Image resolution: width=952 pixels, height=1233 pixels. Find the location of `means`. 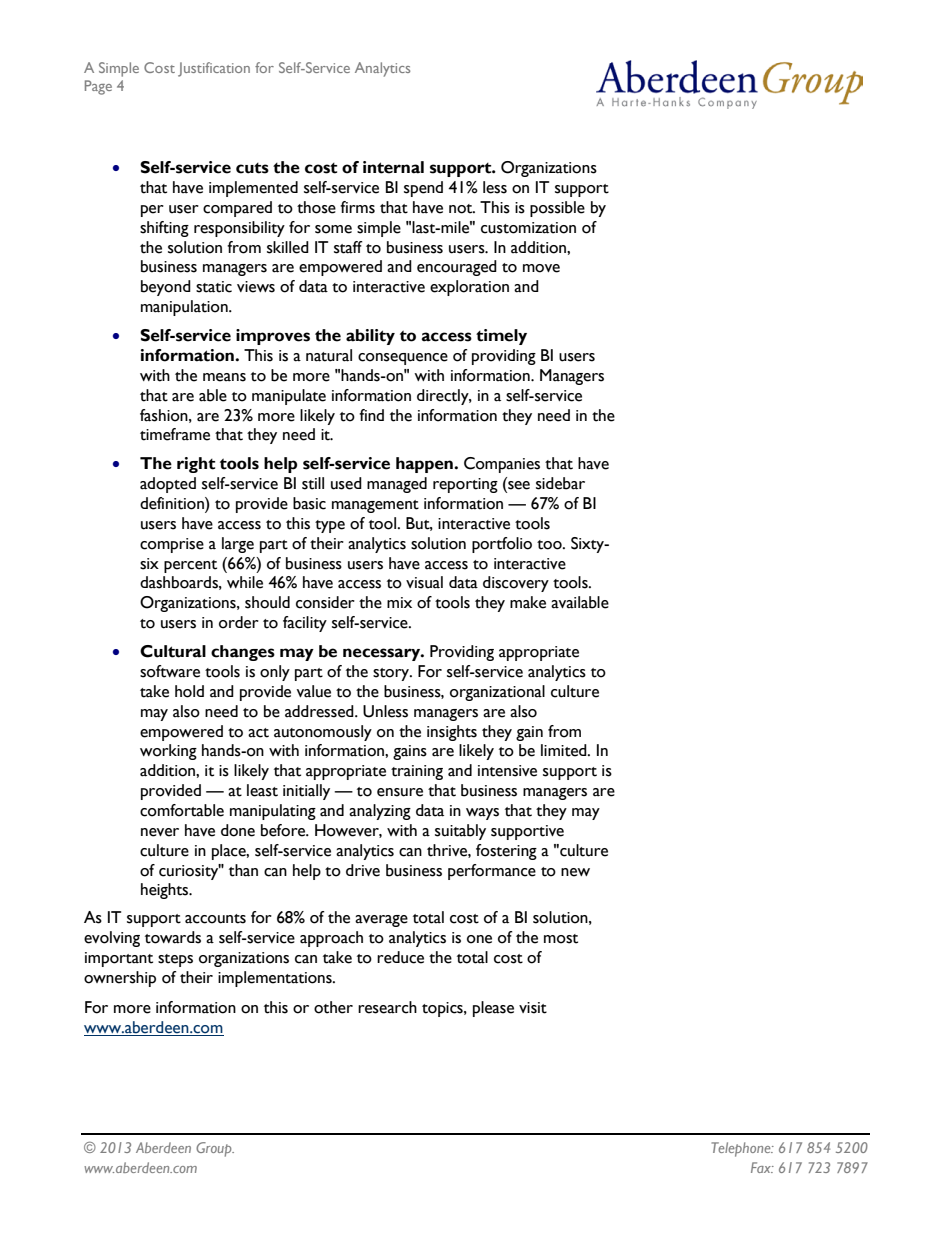

means is located at coordinates (224, 377).
